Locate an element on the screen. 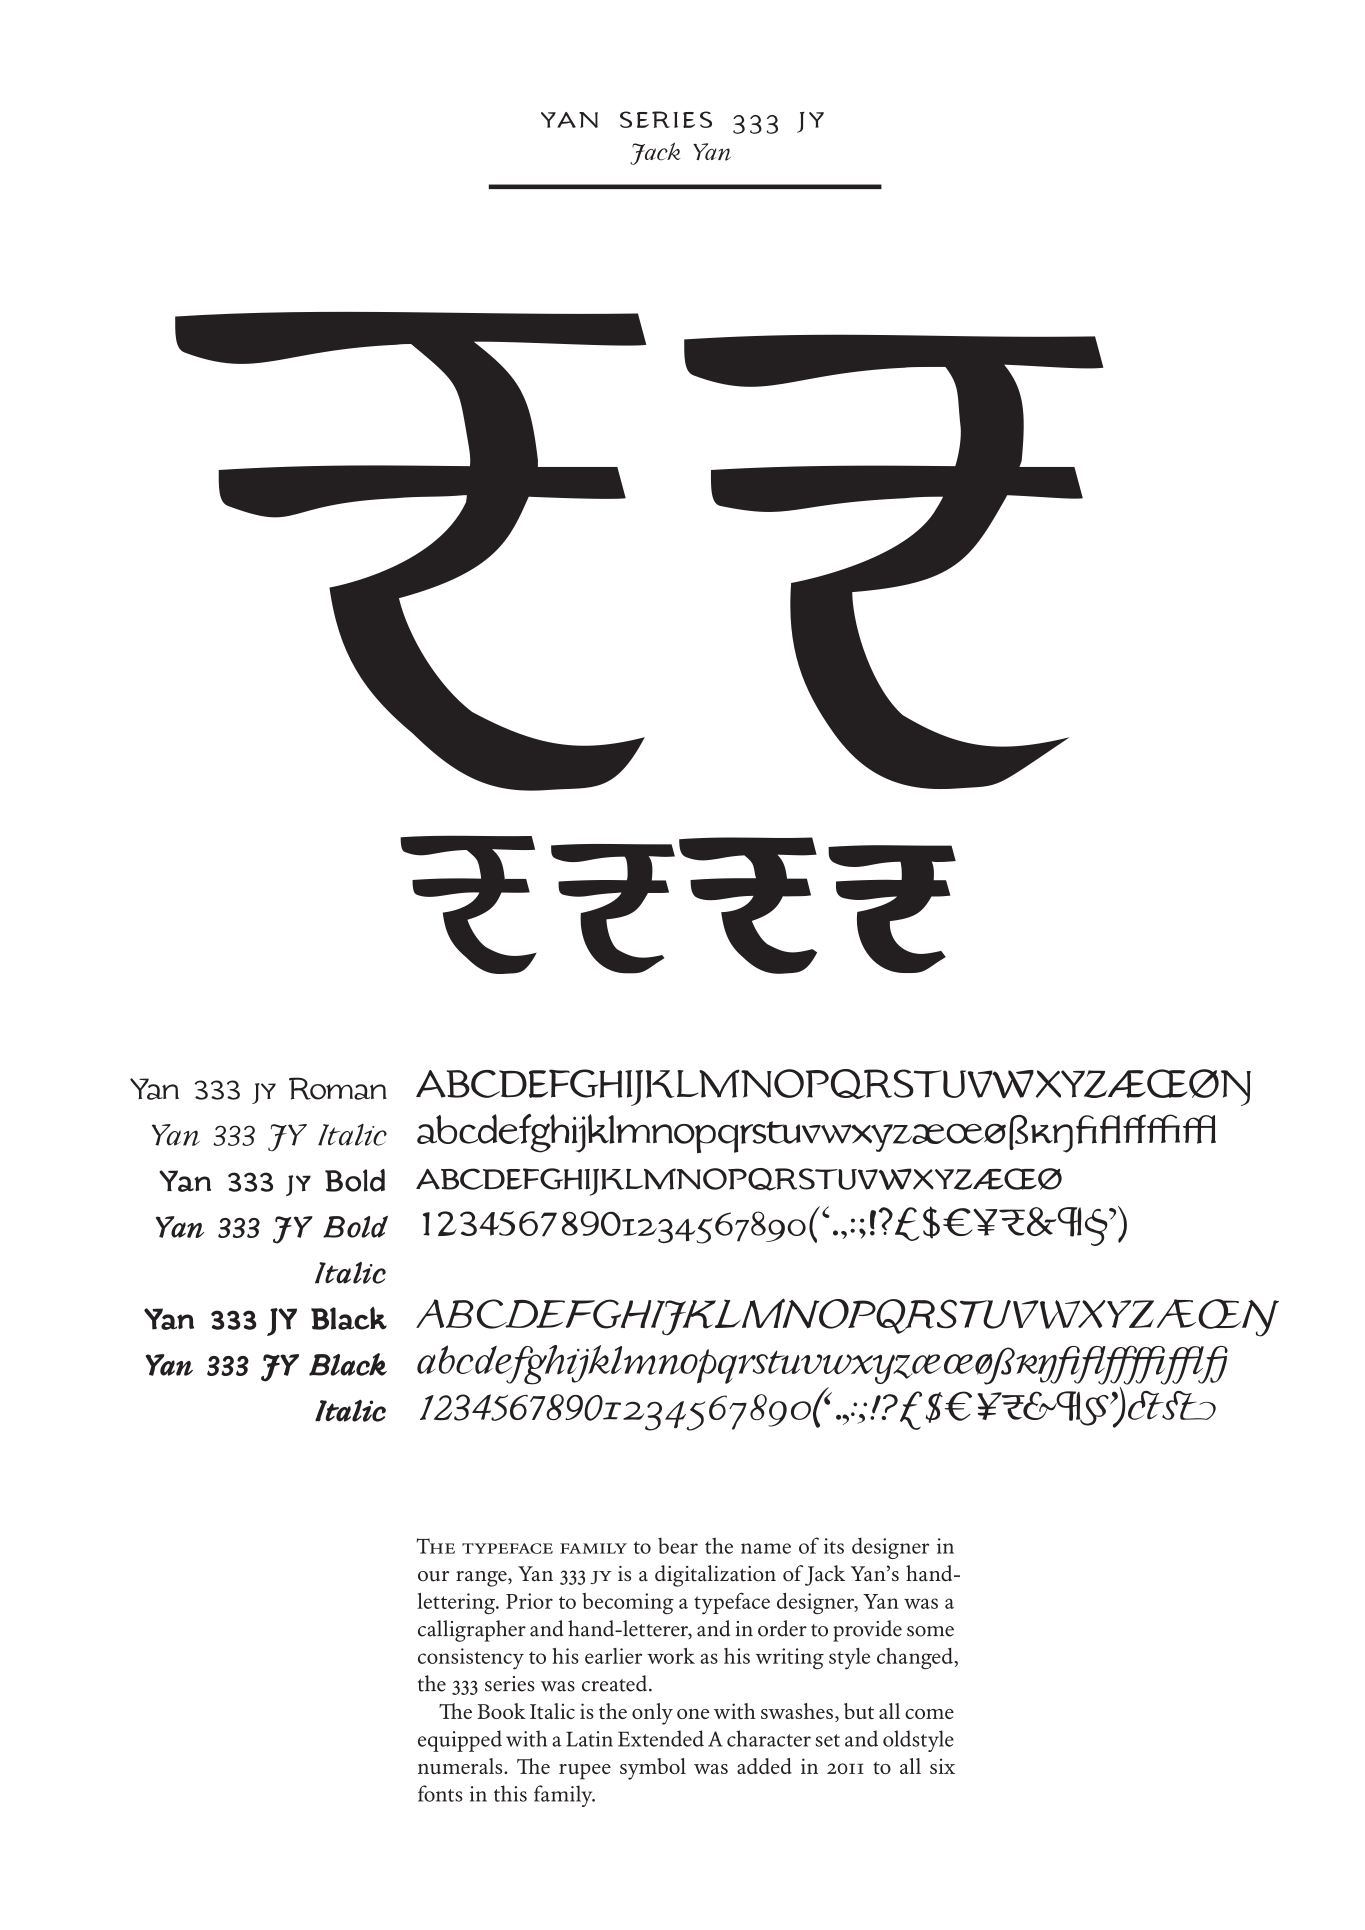 The image size is (1365, 1930). Roman is located at coordinates (338, 1088).
